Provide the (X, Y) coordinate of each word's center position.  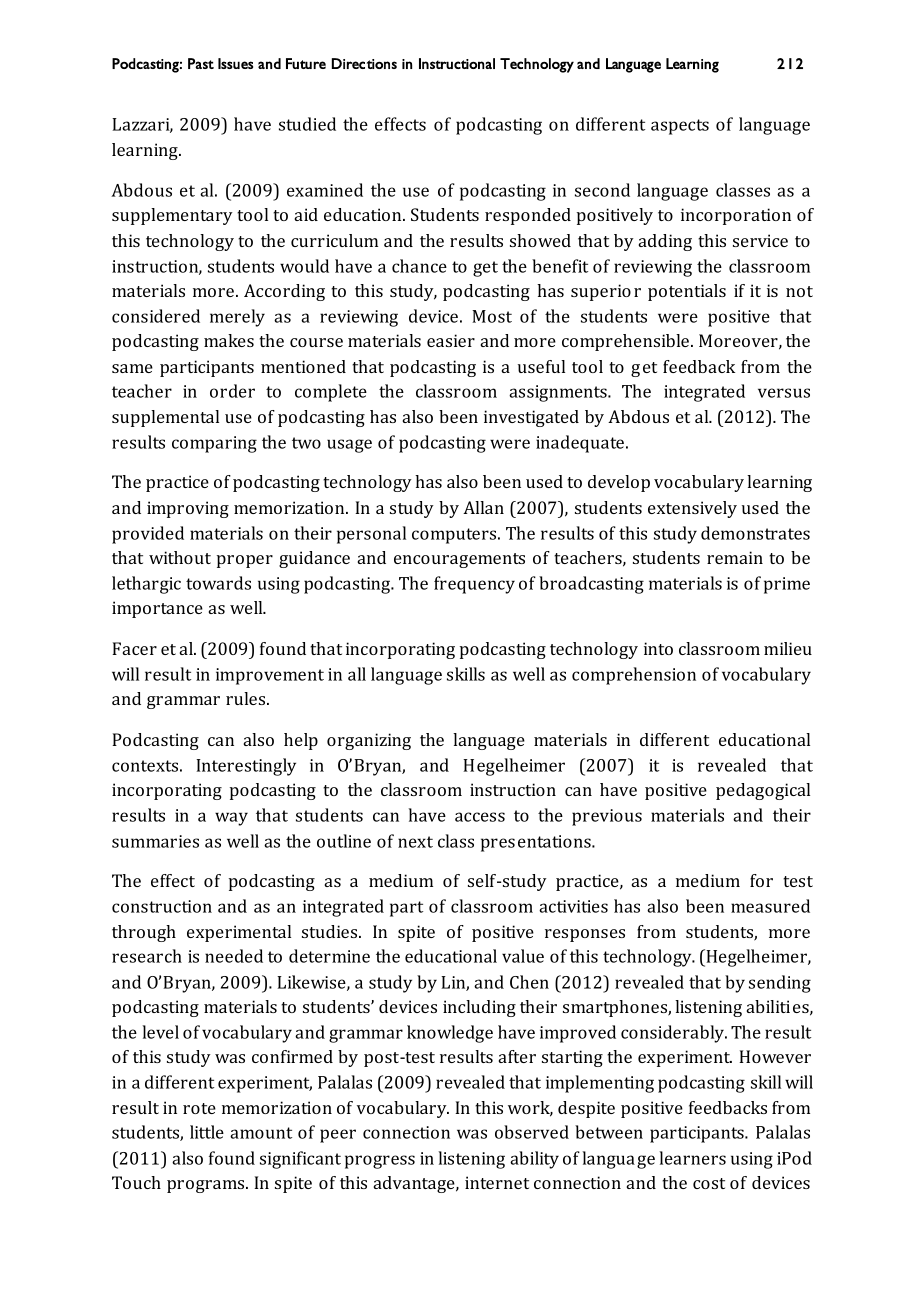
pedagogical (763, 791)
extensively (692, 509)
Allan (483, 507)
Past (201, 63)
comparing (214, 444)
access (480, 817)
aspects (680, 127)
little (207, 1132)
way (231, 819)
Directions (364, 63)
